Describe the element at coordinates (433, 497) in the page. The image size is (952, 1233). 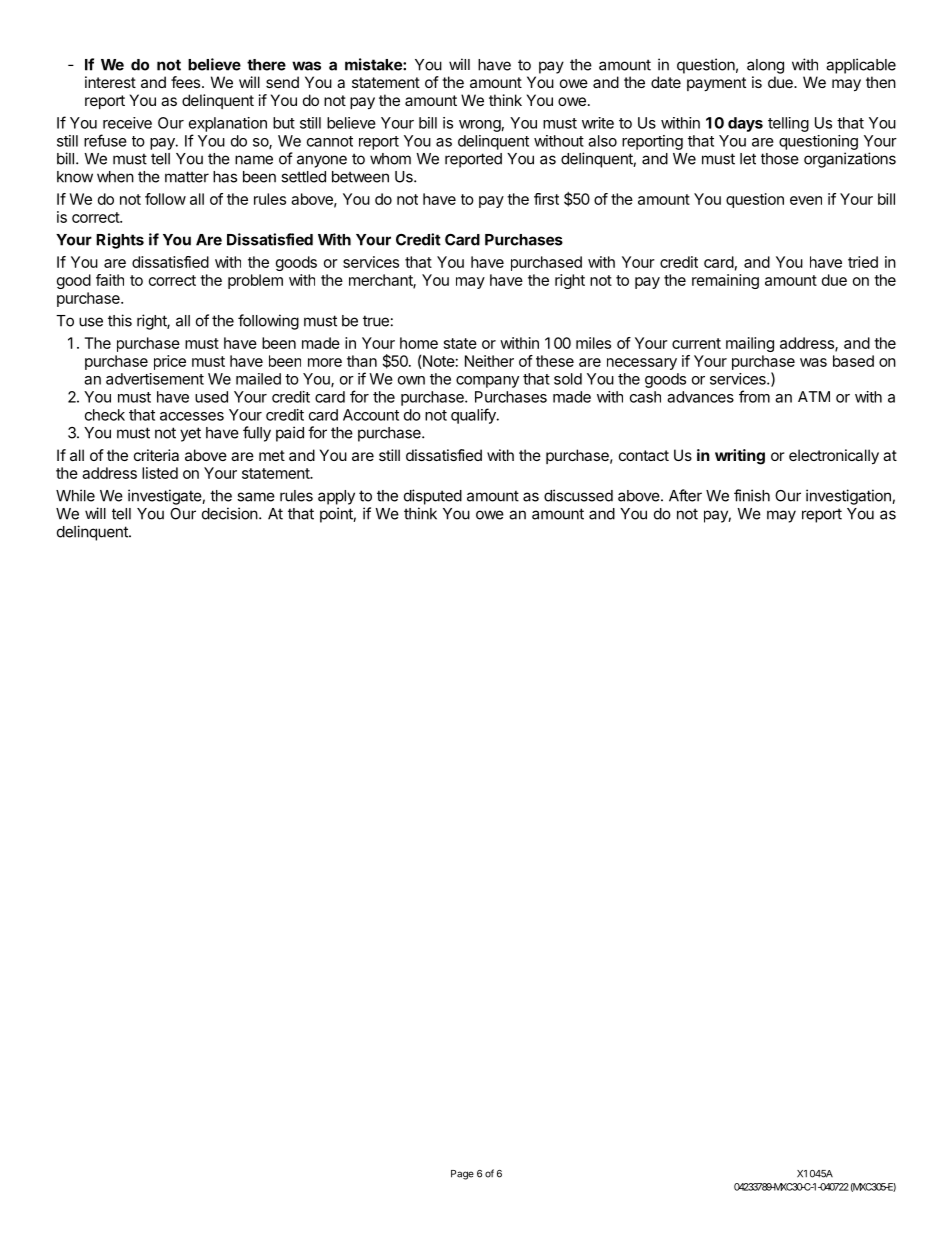
I see `disputed` at that location.
